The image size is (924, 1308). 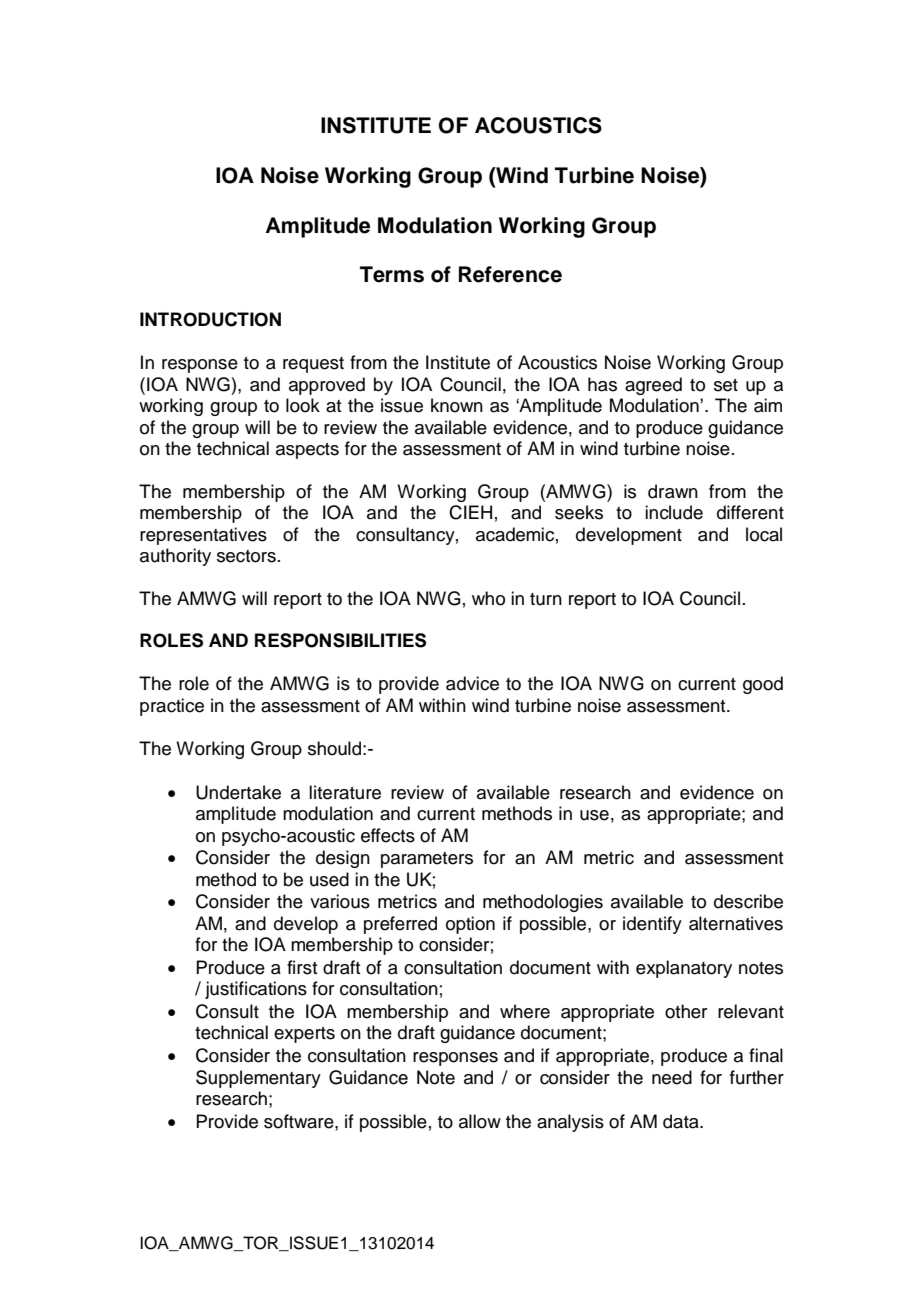 What do you see at coordinates (480, 1121) in the screenshot?
I see `allow` at bounding box center [480, 1121].
